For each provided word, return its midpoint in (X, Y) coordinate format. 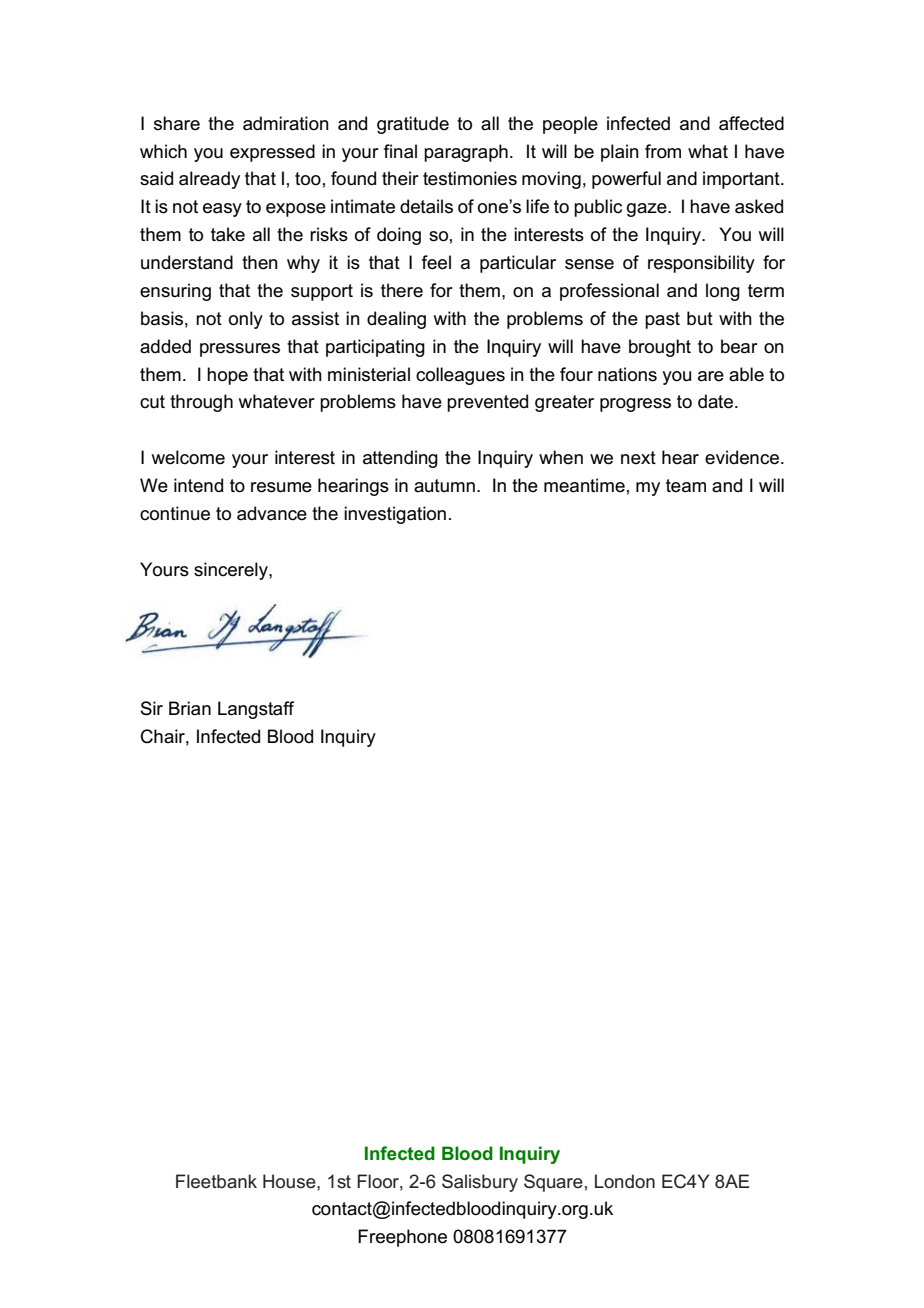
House (290, 1181)
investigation (395, 515)
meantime (584, 485)
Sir (152, 708)
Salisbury (480, 1183)
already (209, 180)
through (201, 403)
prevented (487, 403)
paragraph (466, 153)
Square (553, 1183)
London (625, 1181)
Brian (190, 708)
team (686, 486)
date (717, 401)
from (663, 151)
